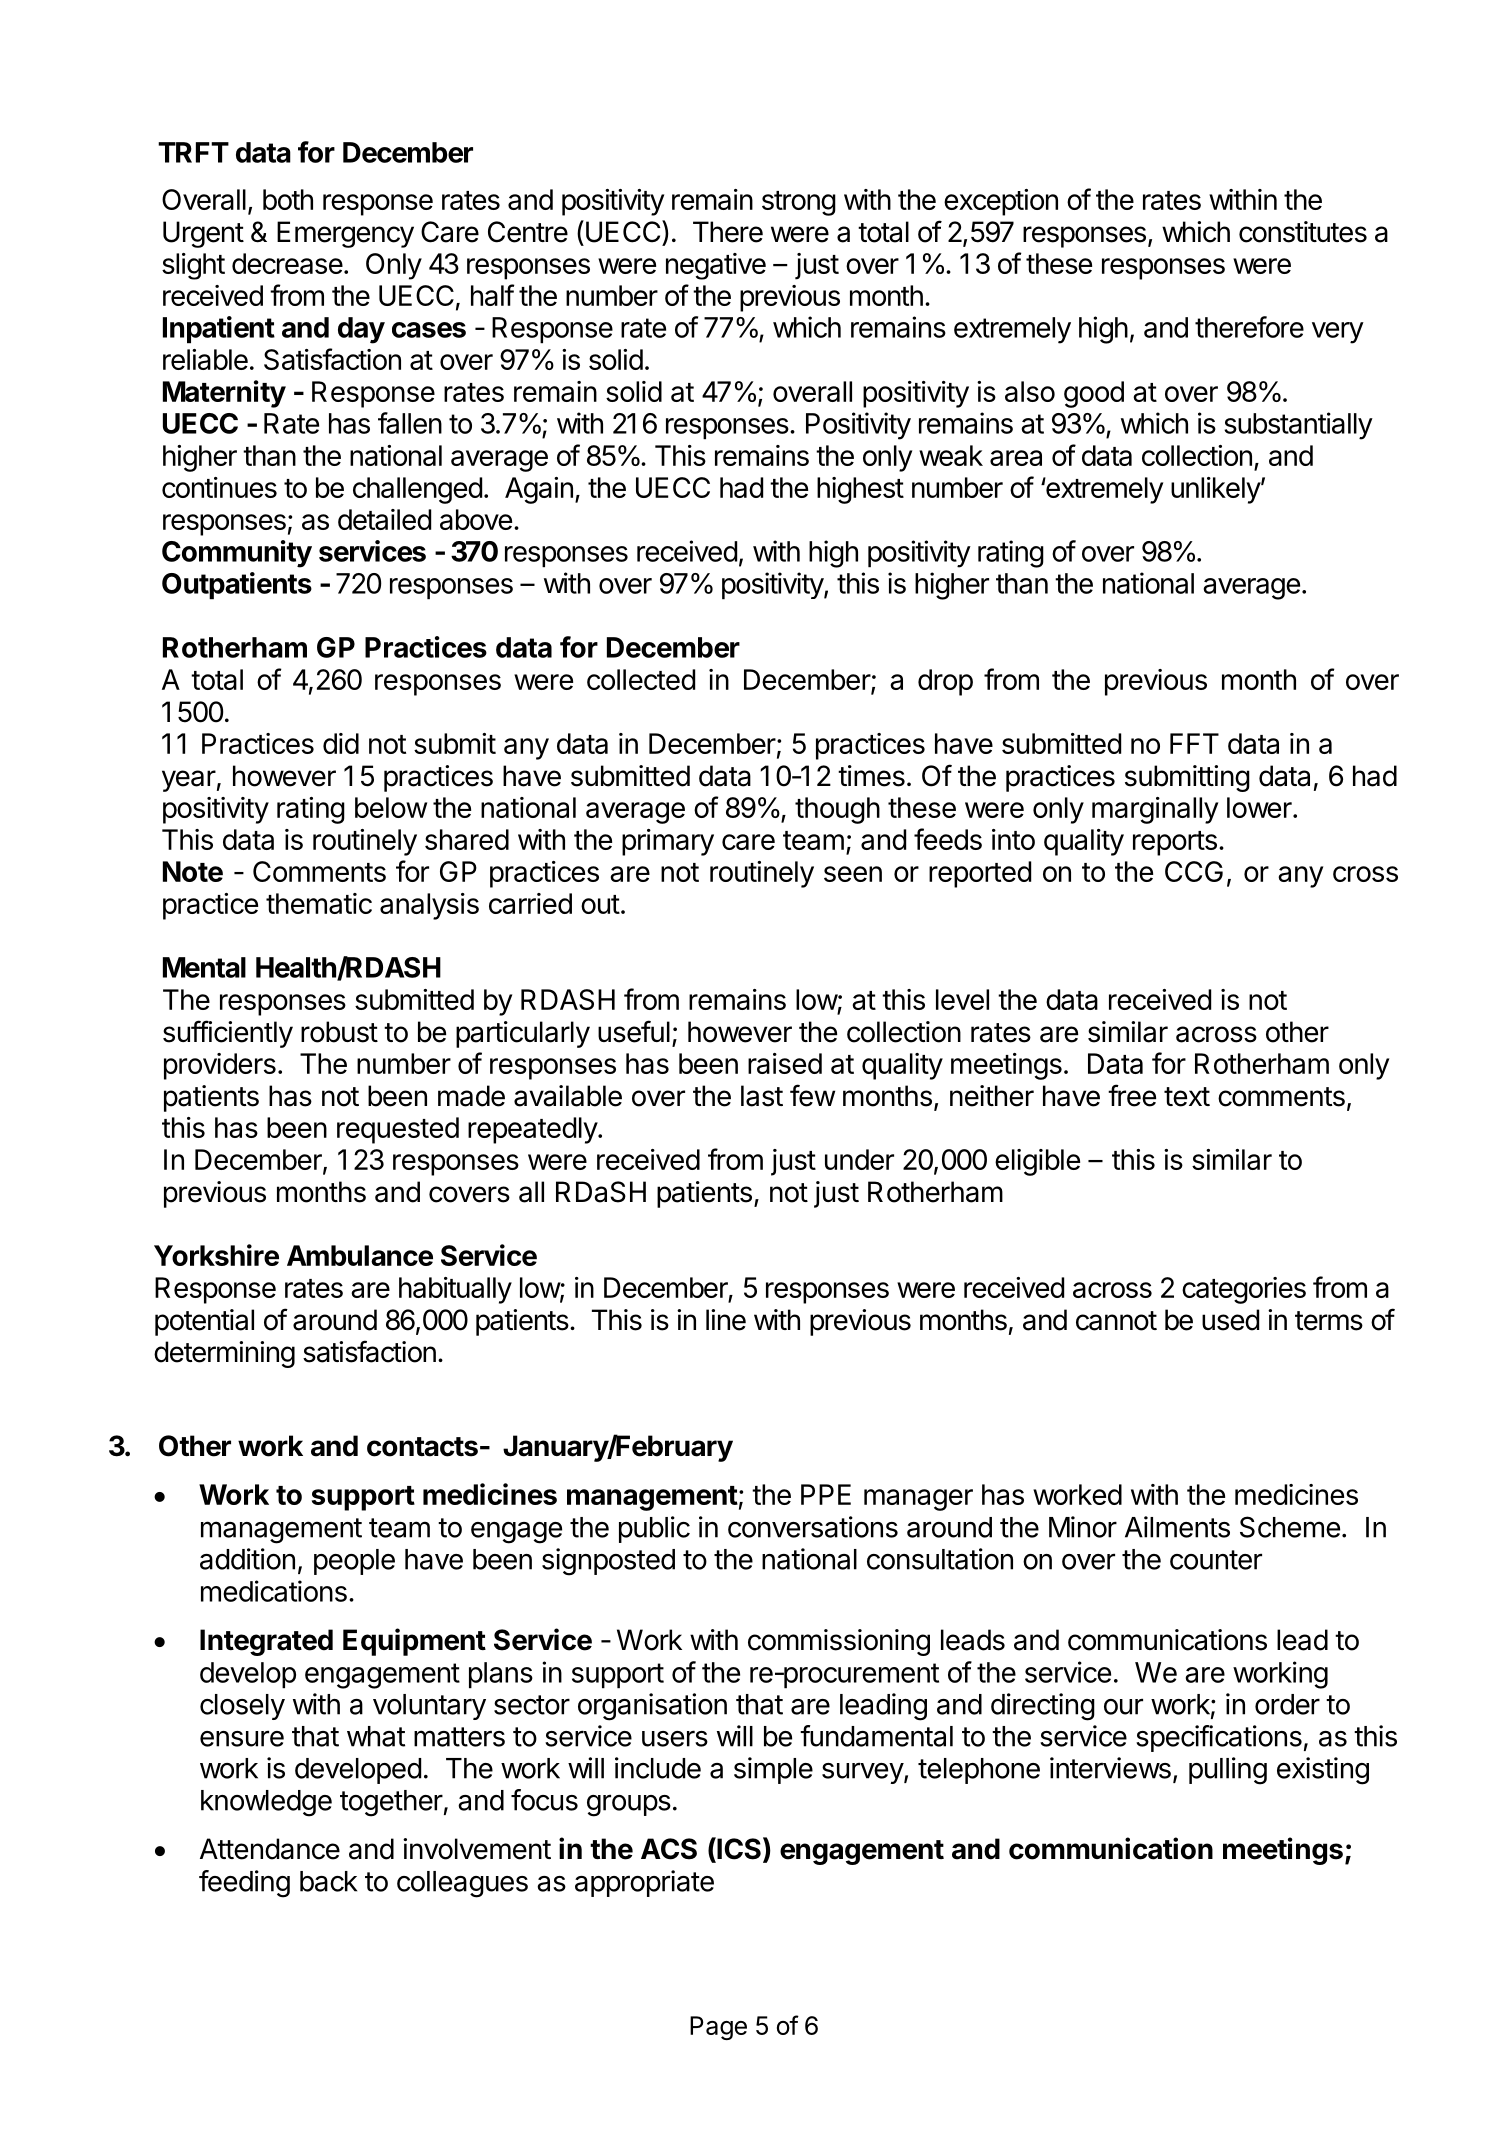 Image resolution: width=1506 pixels, height=2130 pixels. Describe the element at coordinates (716, 266) in the screenshot. I see `negative` at that location.
